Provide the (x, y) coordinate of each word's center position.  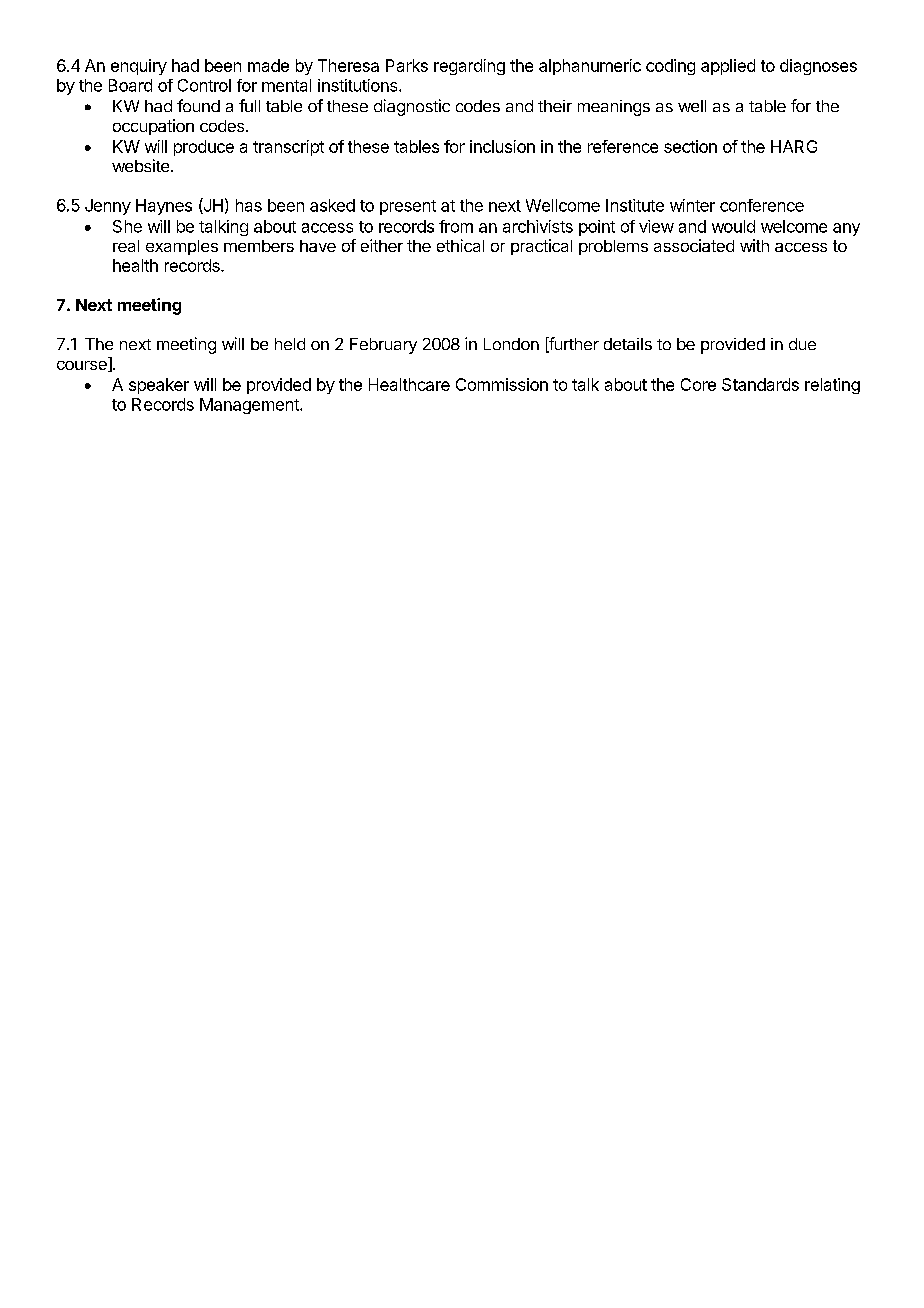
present (408, 207)
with (754, 245)
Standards (760, 384)
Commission (502, 384)
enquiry (139, 67)
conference (762, 205)
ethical (460, 245)
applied (728, 67)
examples (182, 247)
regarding (469, 67)
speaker (159, 386)
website (142, 165)
